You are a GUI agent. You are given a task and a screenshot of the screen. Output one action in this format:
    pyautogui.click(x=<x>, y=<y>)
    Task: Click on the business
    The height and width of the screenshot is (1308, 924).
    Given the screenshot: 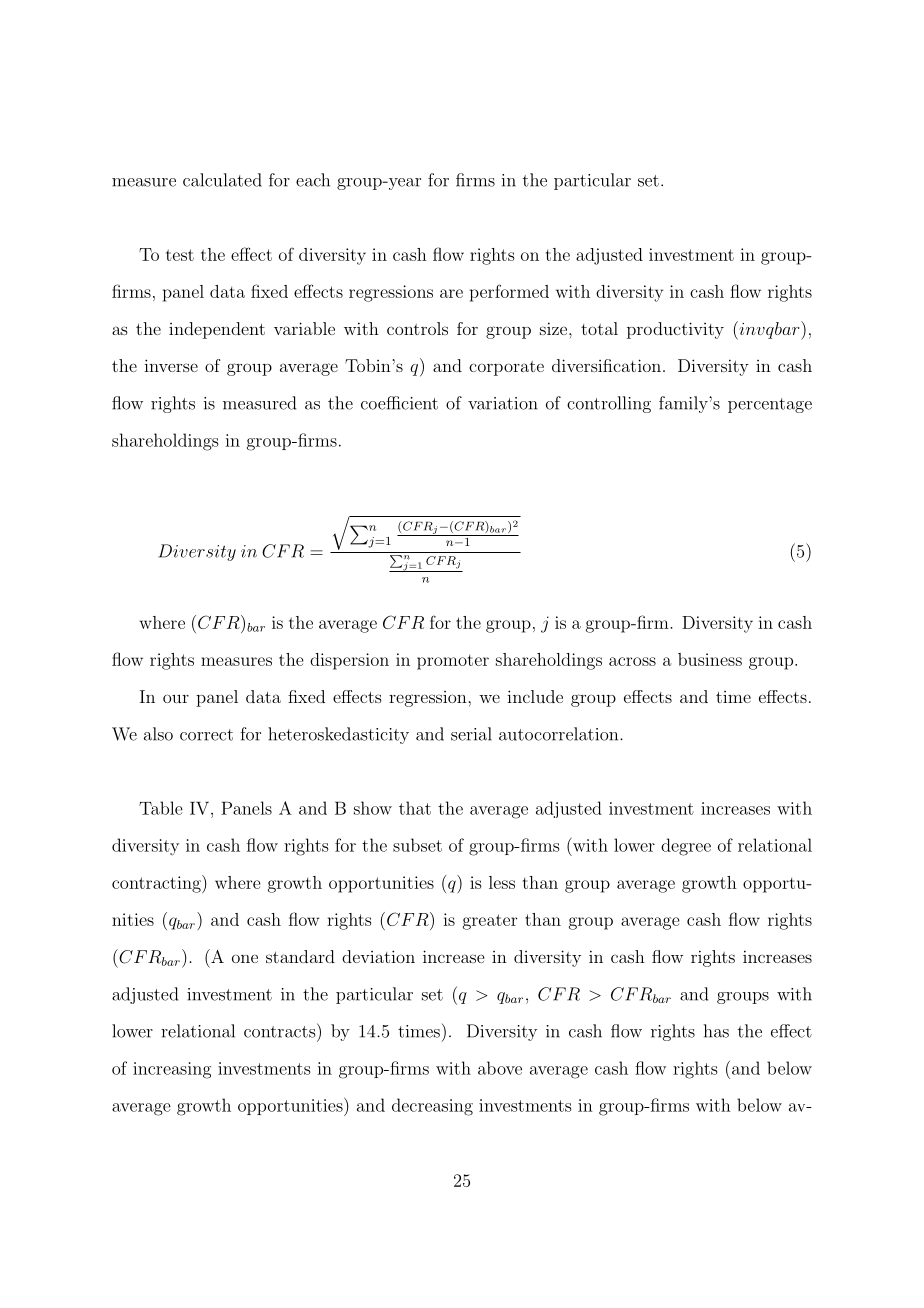 What is the action you would take?
    pyautogui.click(x=710, y=659)
